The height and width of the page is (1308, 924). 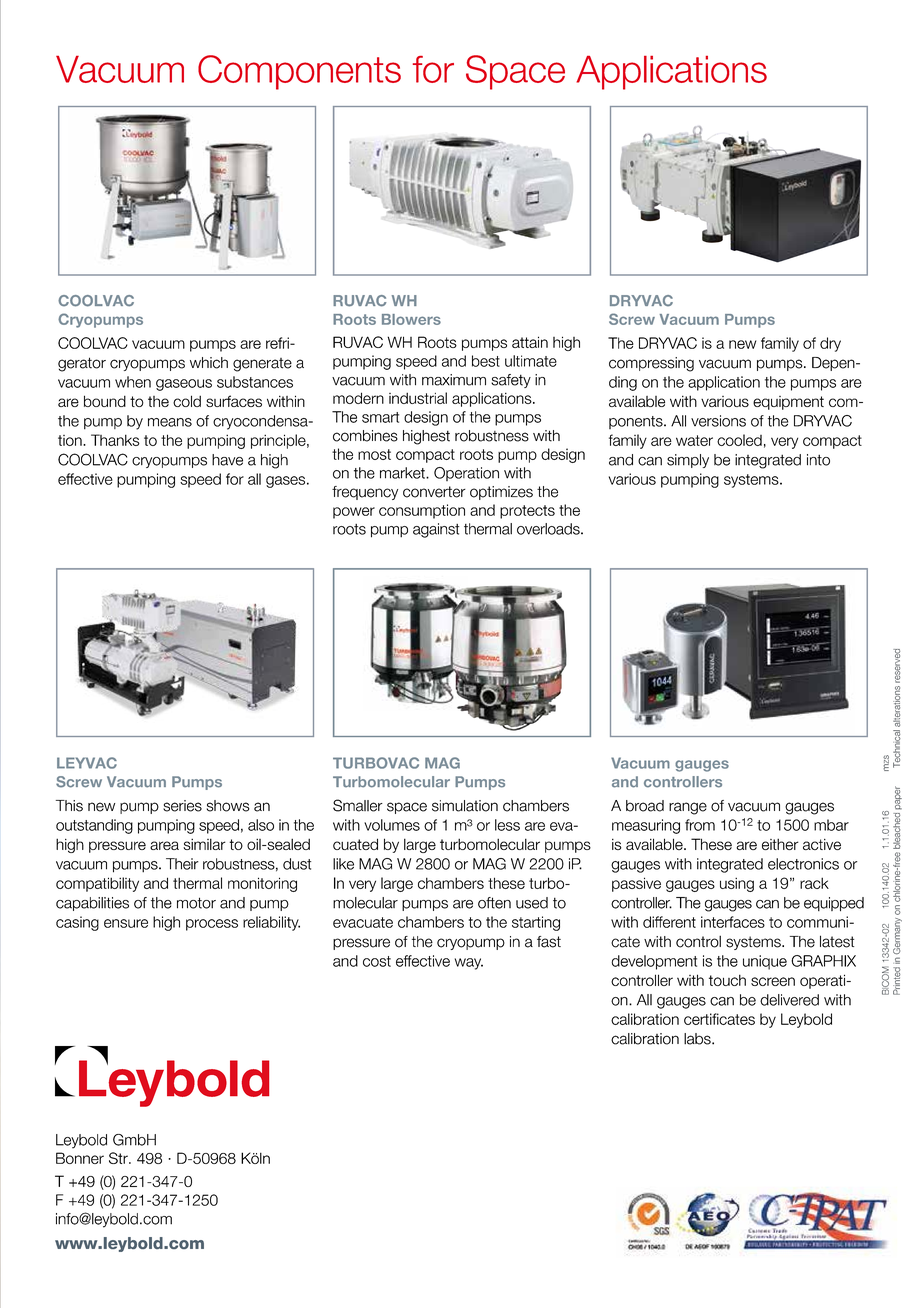 I want to click on best, so click(x=486, y=361).
